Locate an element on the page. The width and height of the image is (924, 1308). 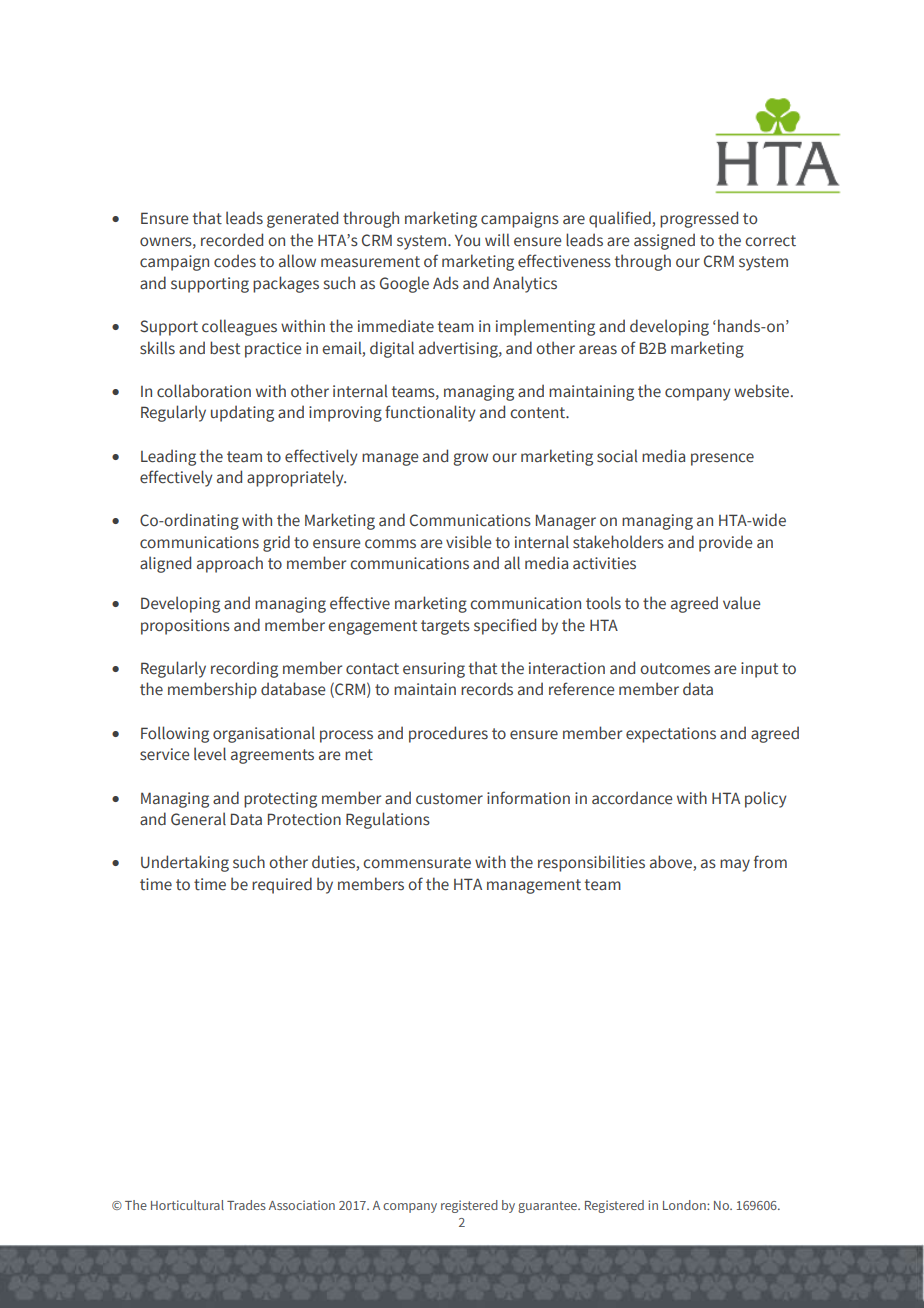
procedures is located at coordinates (448, 734).
